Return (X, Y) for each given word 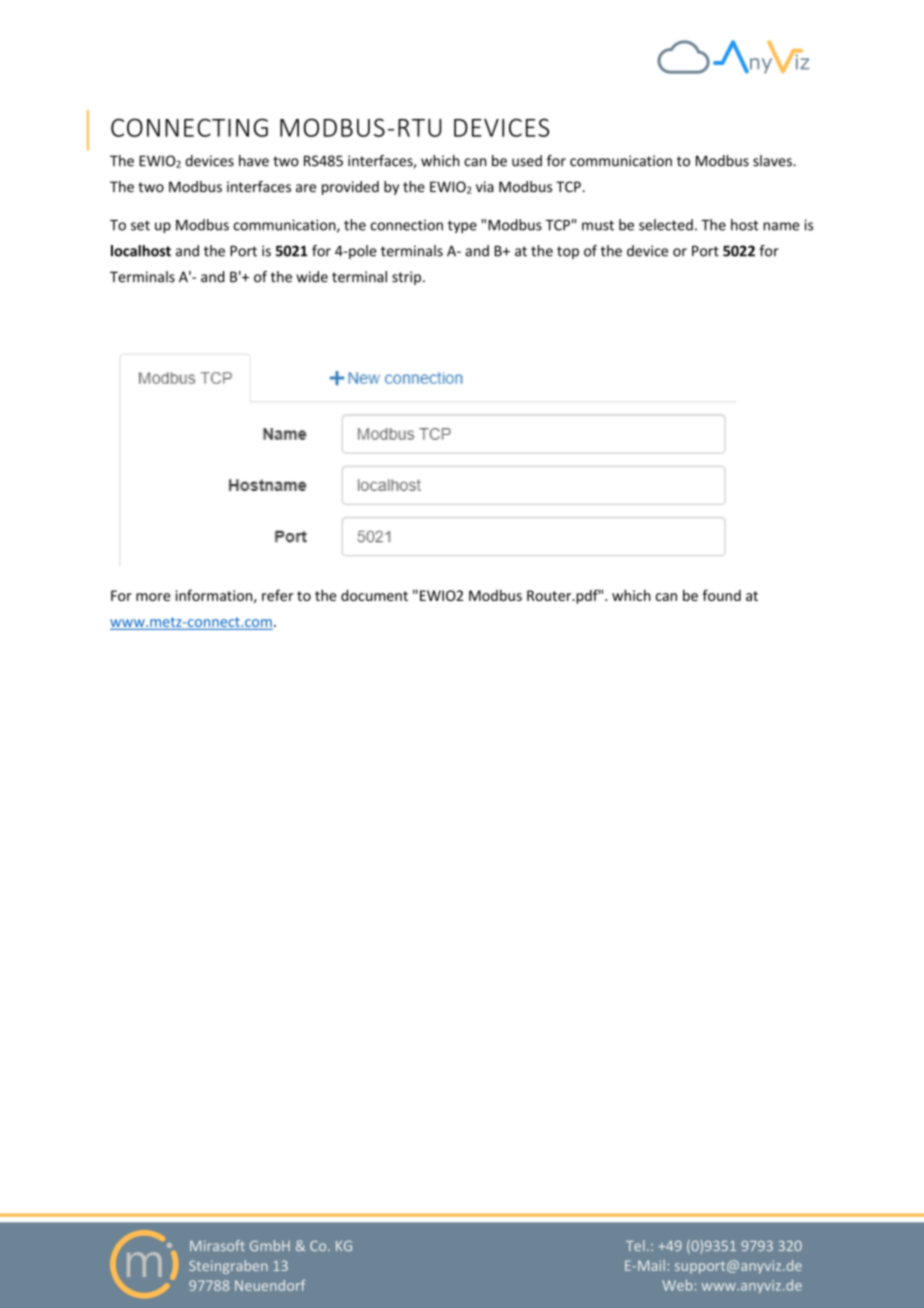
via (485, 186)
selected (666, 225)
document (374, 595)
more (153, 597)
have (254, 161)
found (721, 595)
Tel (635, 1245)
